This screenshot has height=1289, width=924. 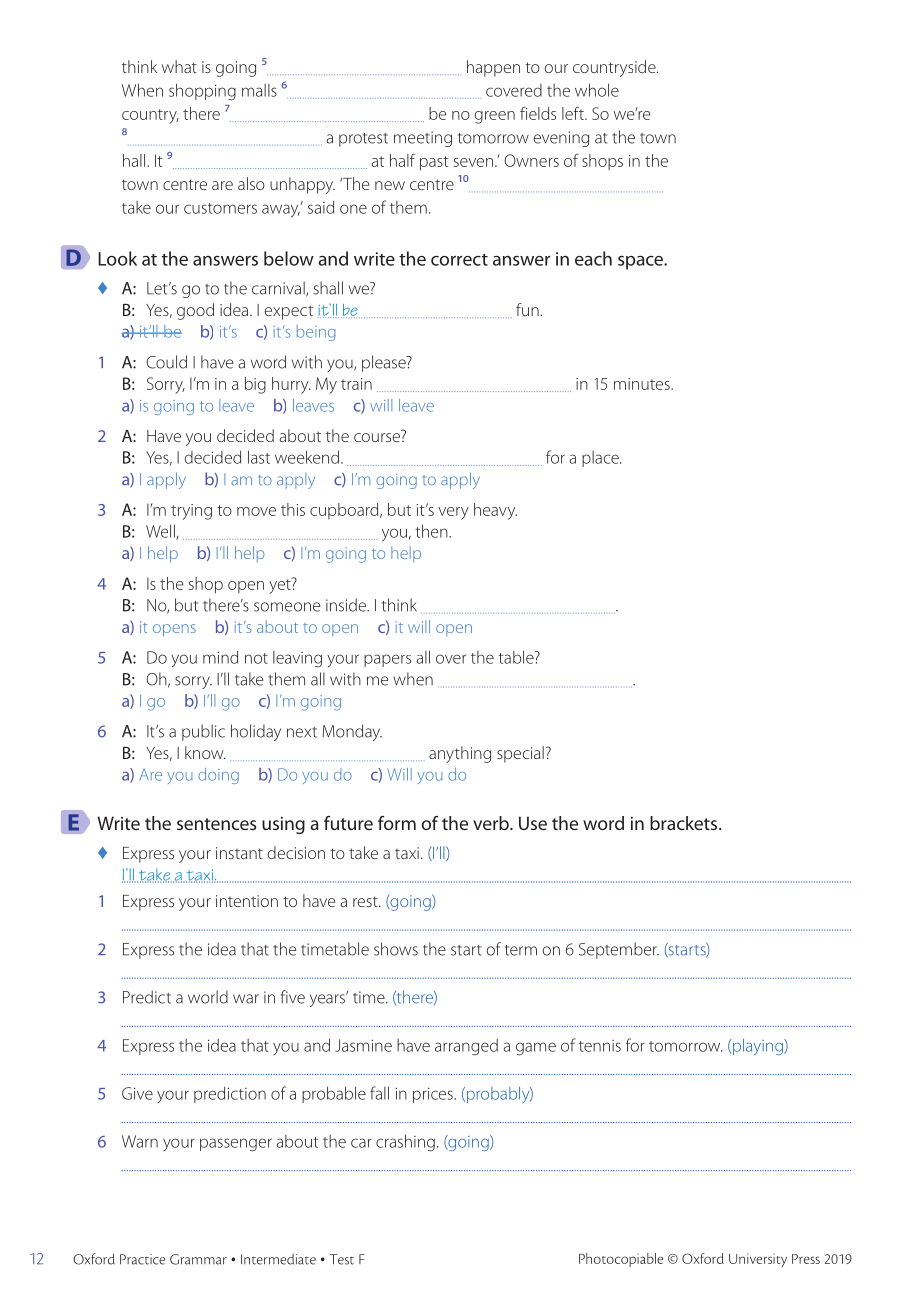 What do you see at coordinates (597, 90) in the screenshot?
I see `whole` at bounding box center [597, 90].
